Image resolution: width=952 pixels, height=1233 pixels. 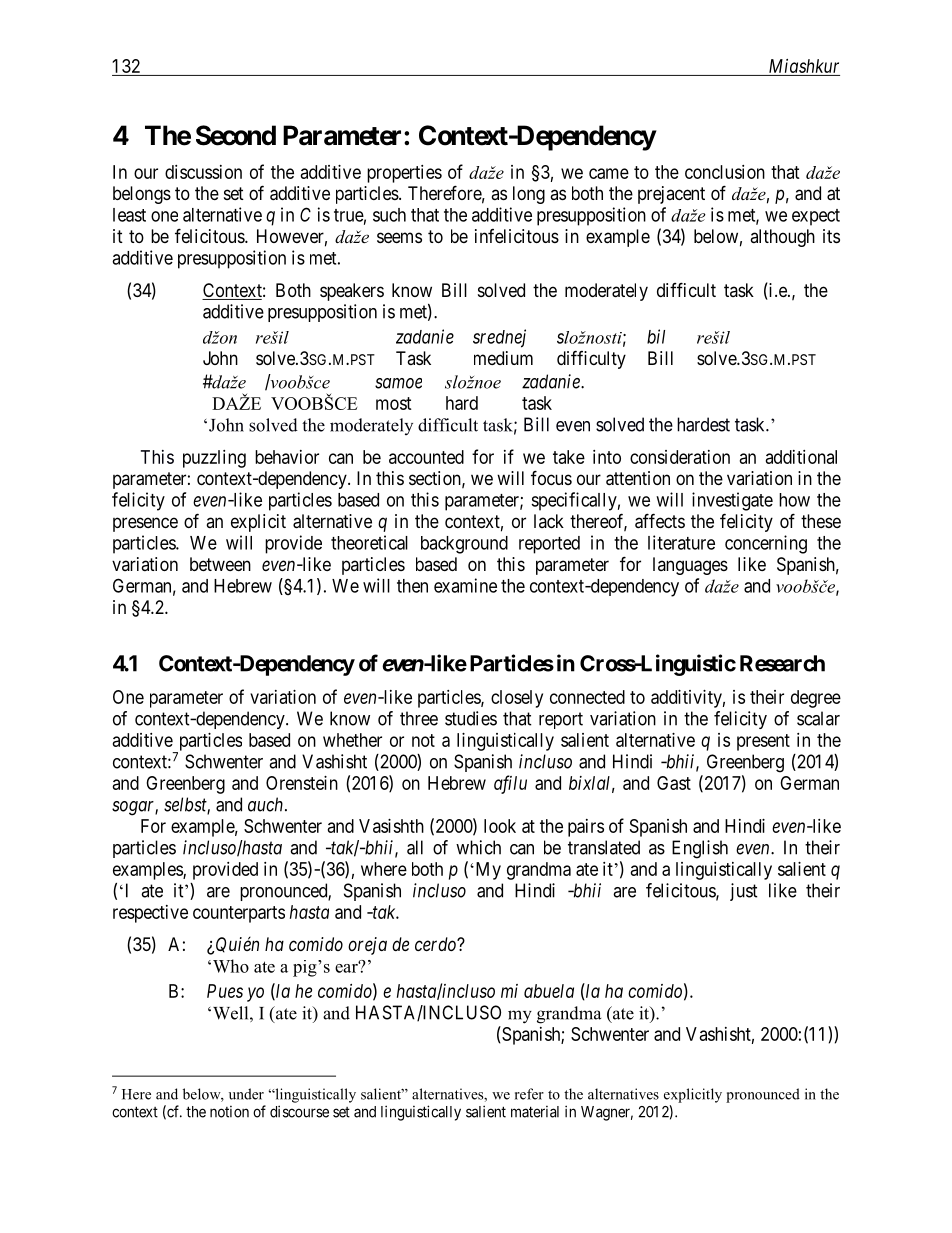 What do you see at coordinates (267, 804) in the screenshot?
I see `auch` at bounding box center [267, 804].
